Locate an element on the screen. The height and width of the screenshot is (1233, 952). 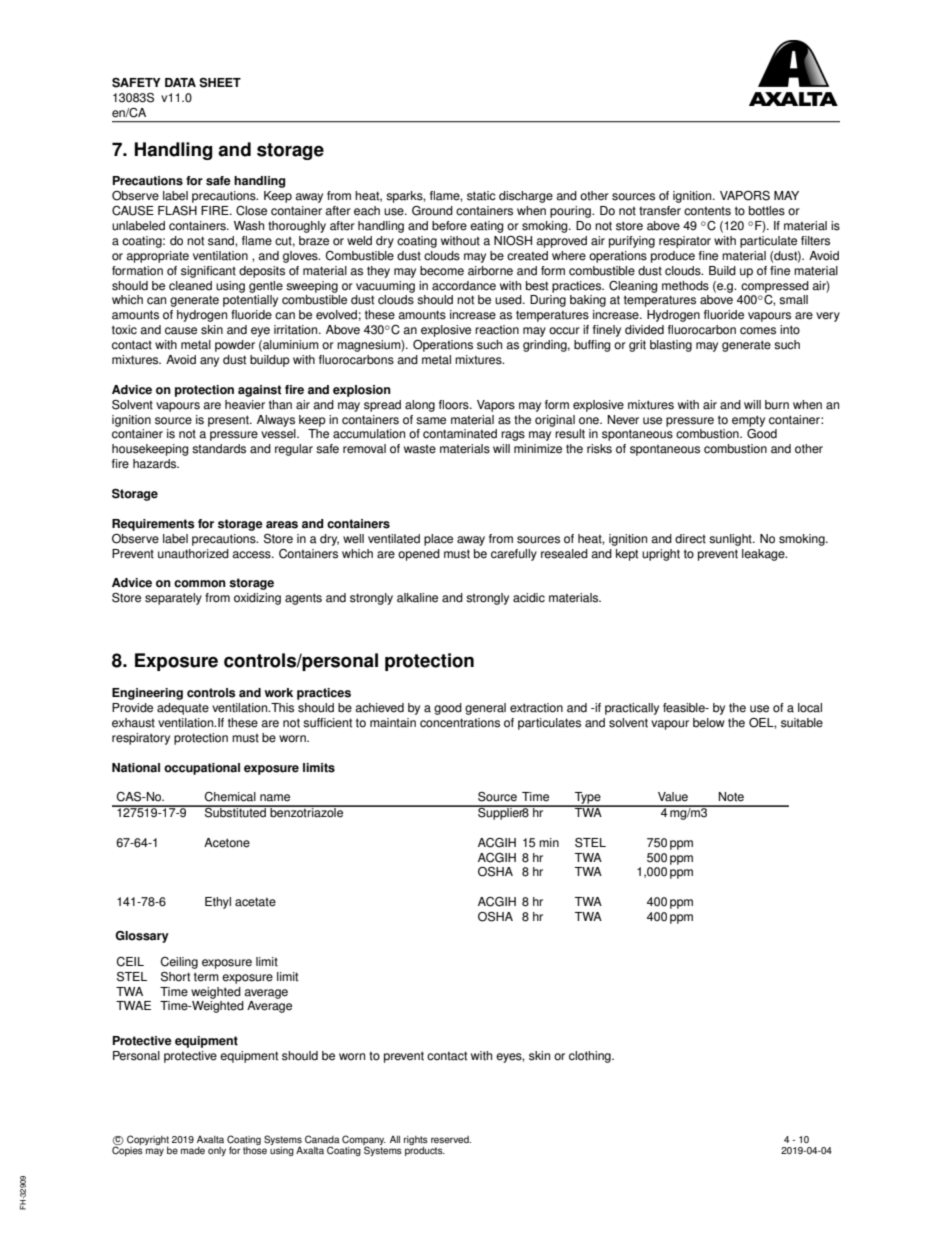
separately is located at coordinates (173, 599).
